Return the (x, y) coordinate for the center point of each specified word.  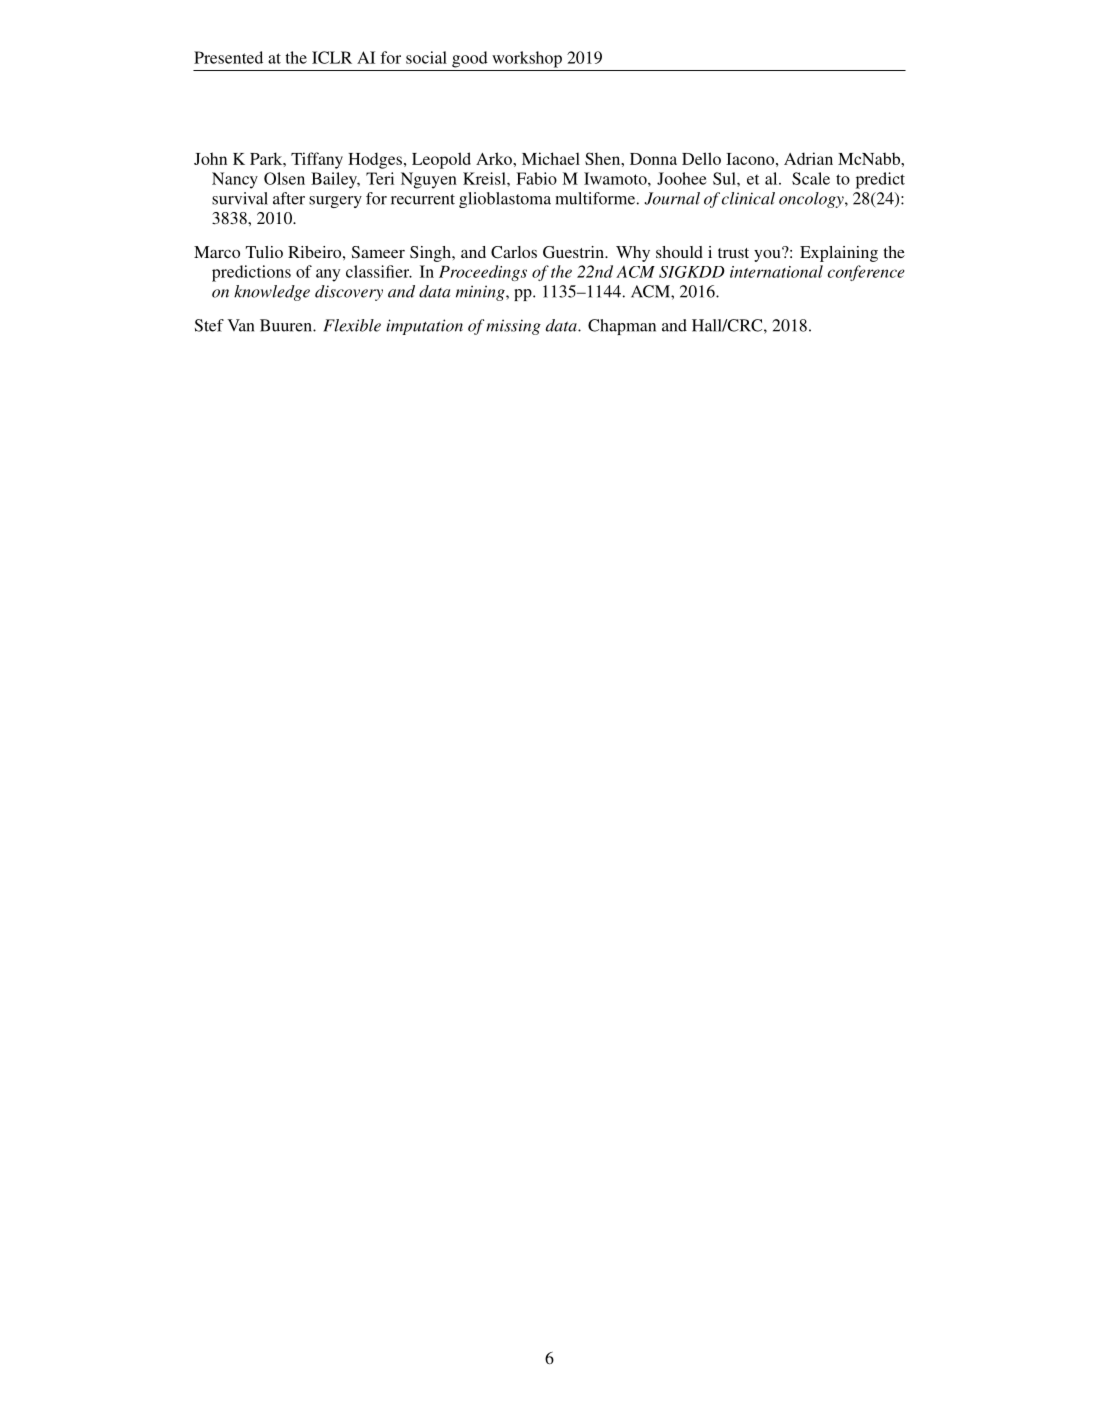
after (289, 198)
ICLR (332, 57)
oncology (812, 200)
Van (240, 325)
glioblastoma (505, 200)
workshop (527, 59)
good (470, 59)
